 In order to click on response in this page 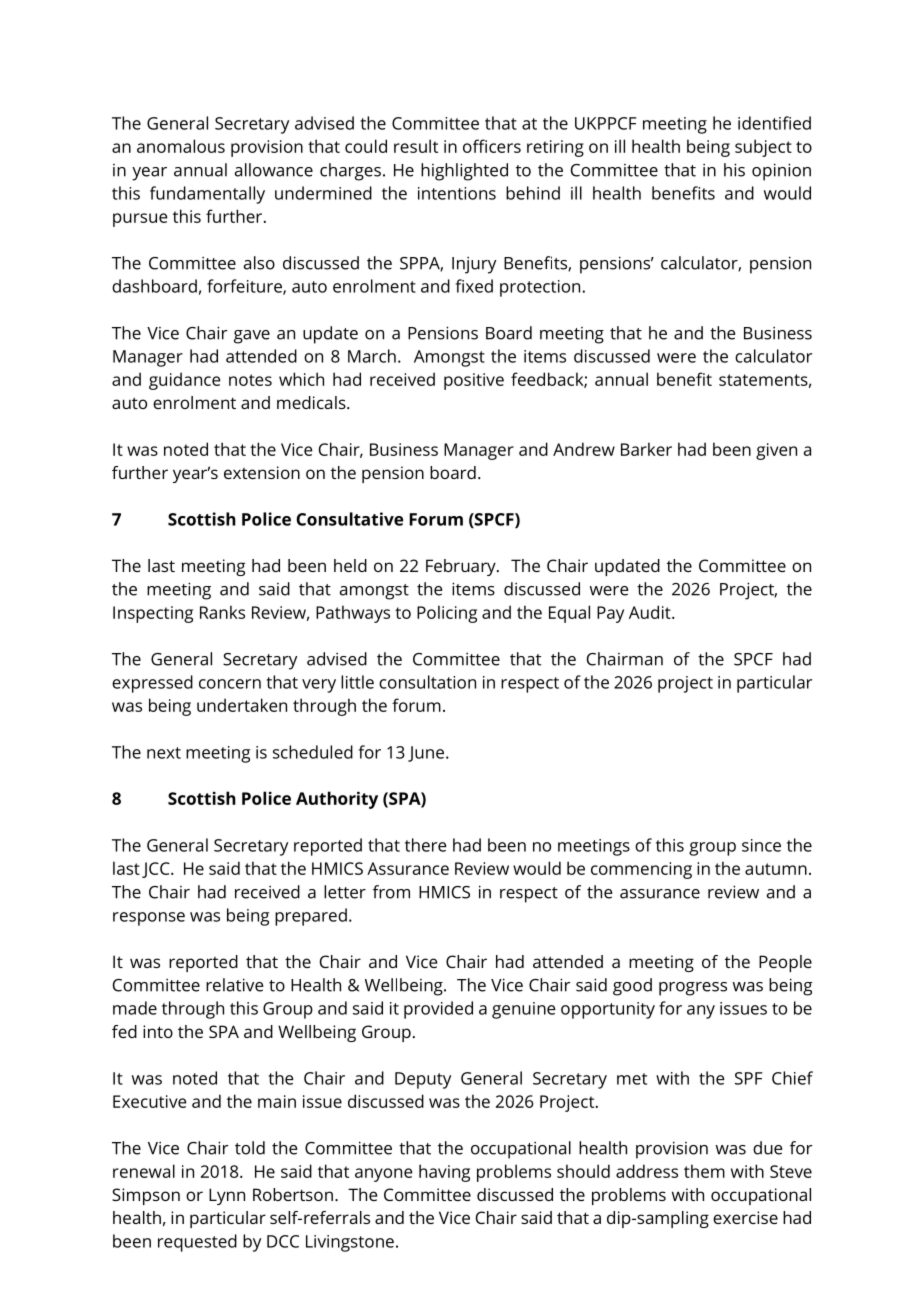, I will do `click(149, 919)`.
